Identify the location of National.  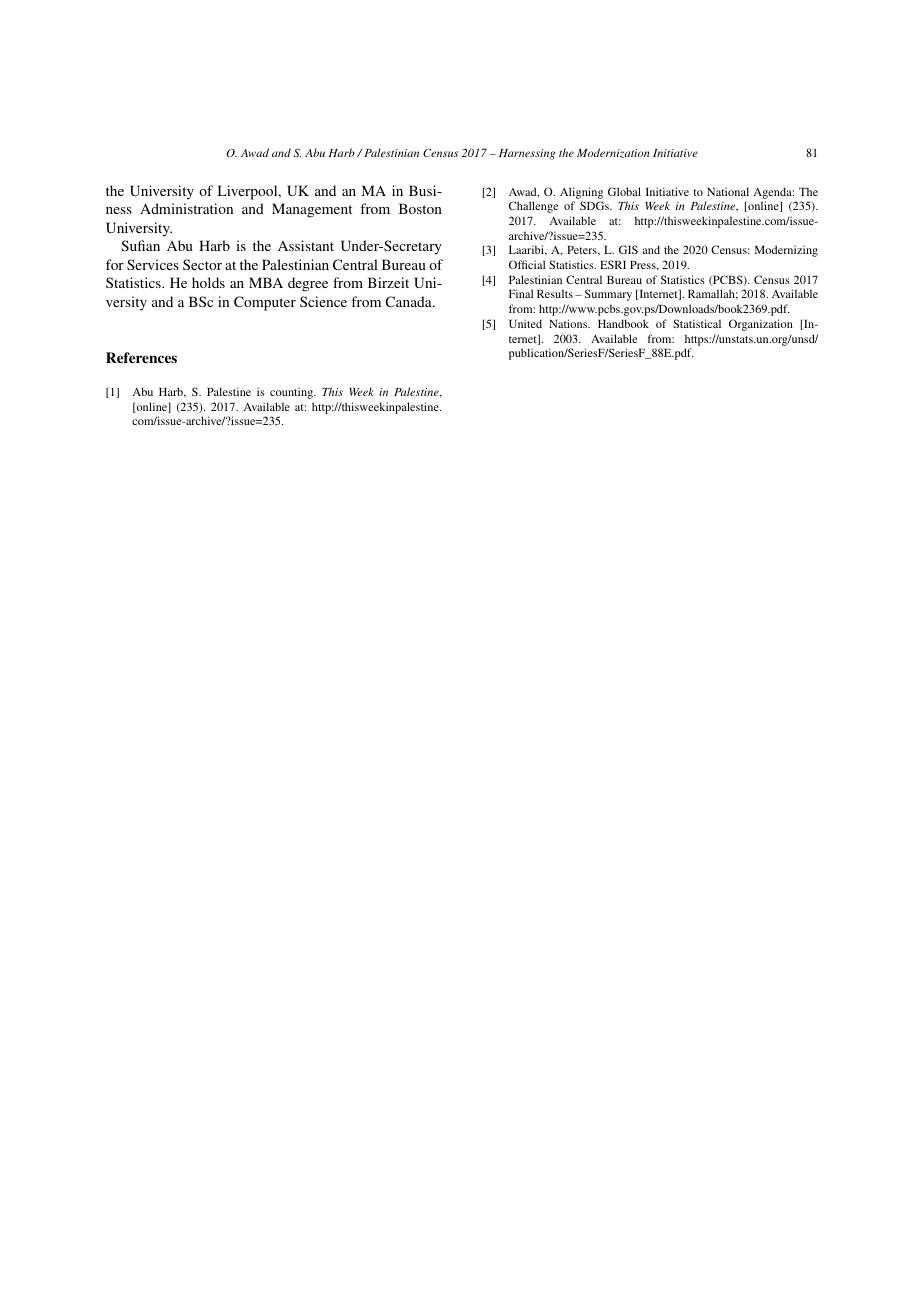
(728, 191).
